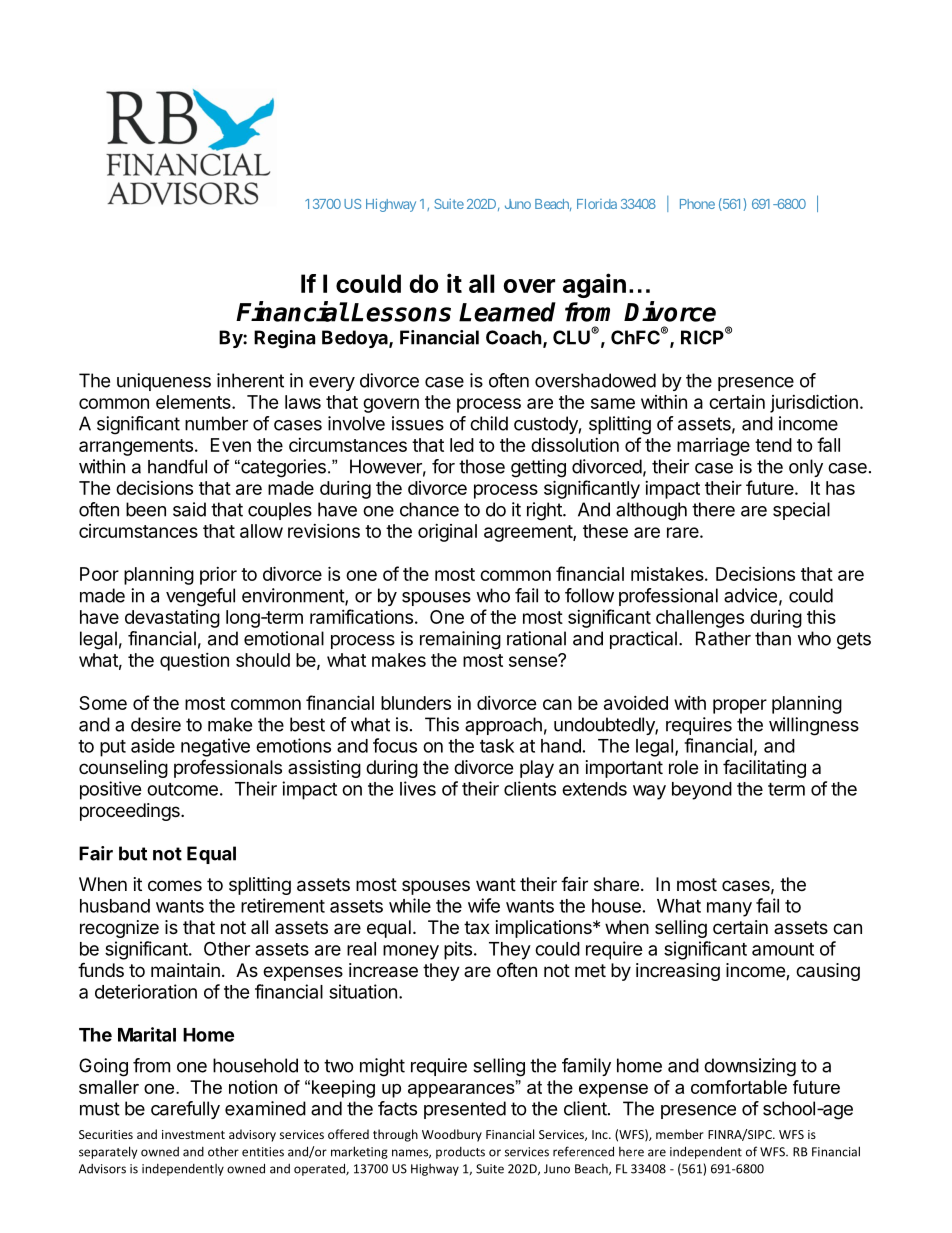 The height and width of the screenshot is (1233, 952). Describe the element at coordinates (814, 403) in the screenshot. I see `jurisdiction` at that location.
